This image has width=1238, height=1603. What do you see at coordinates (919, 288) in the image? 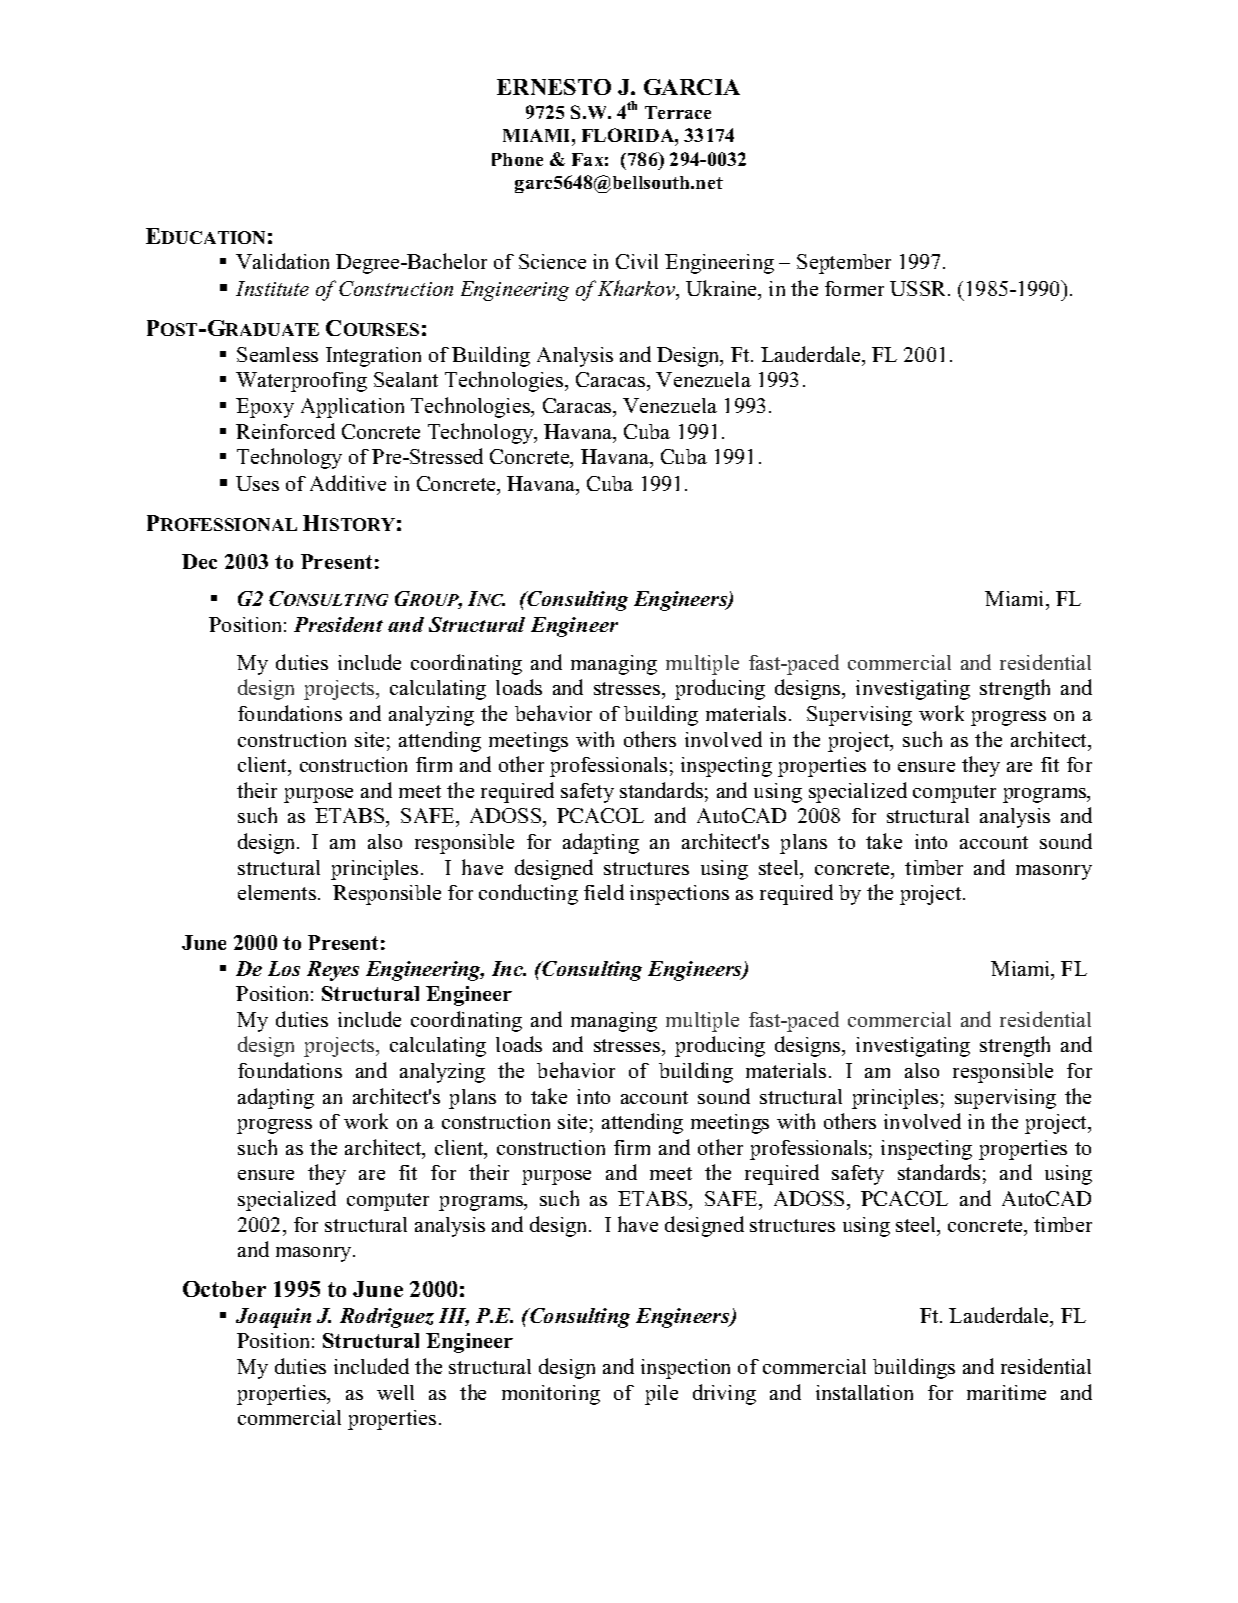
I see `USSR` at bounding box center [919, 288].
